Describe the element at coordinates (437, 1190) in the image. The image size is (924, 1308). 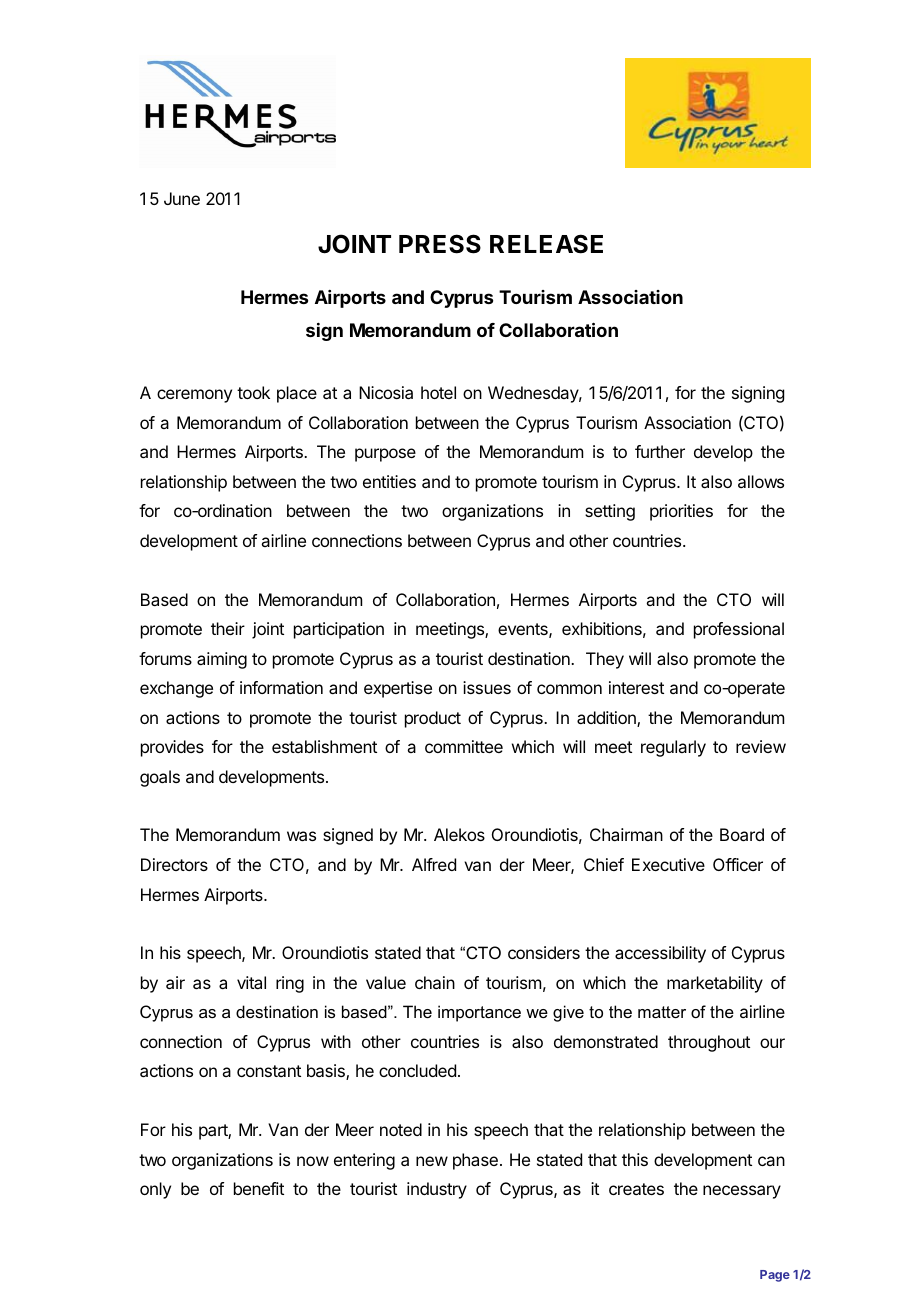
I see `industry` at that location.
